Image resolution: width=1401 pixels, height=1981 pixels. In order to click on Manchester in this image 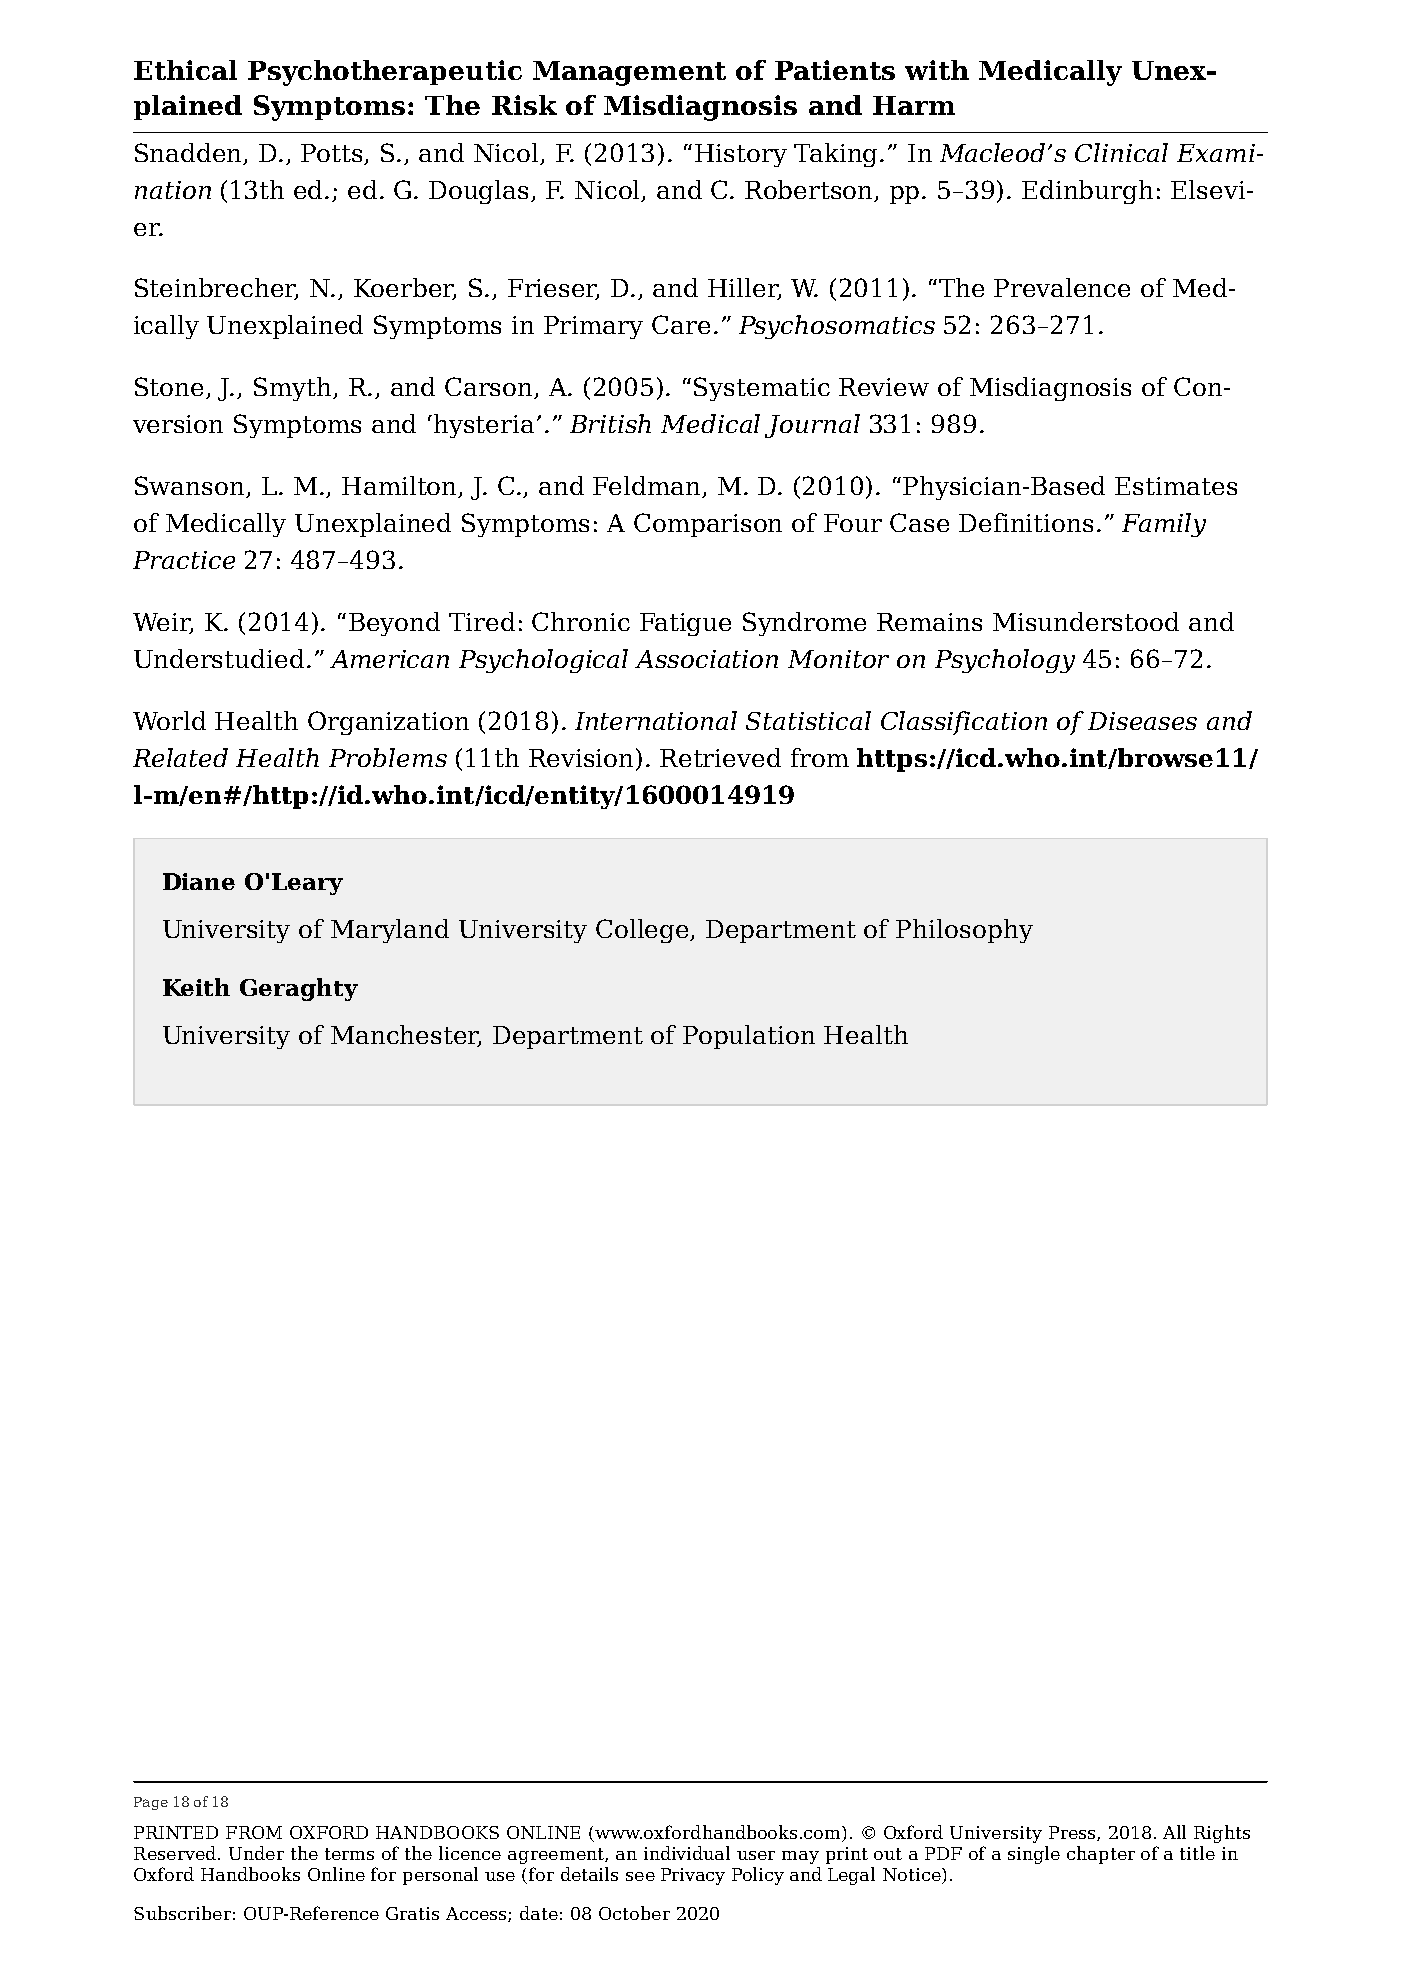, I will do `click(406, 1036)`.
